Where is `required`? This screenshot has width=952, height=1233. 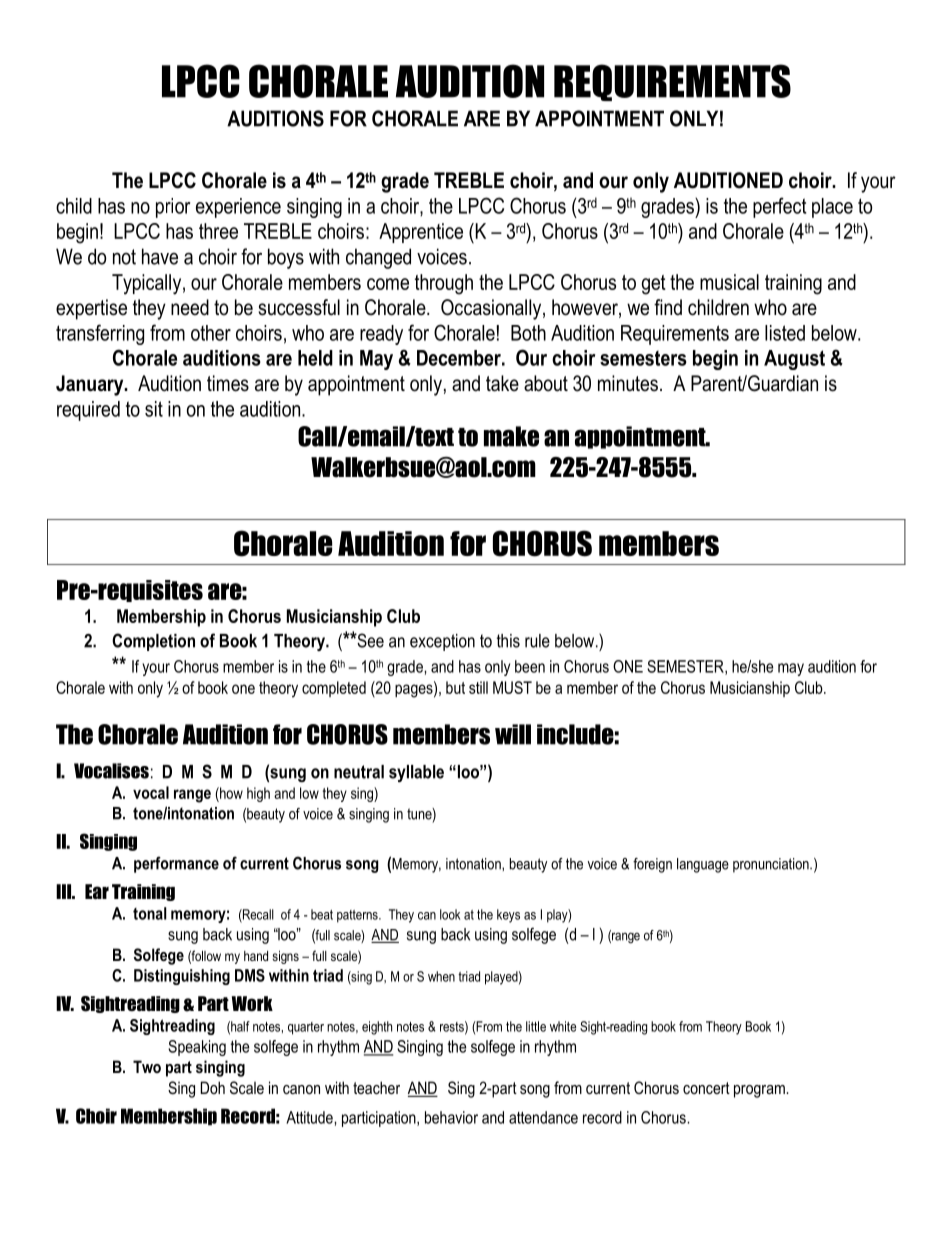
required is located at coordinates (88, 411).
